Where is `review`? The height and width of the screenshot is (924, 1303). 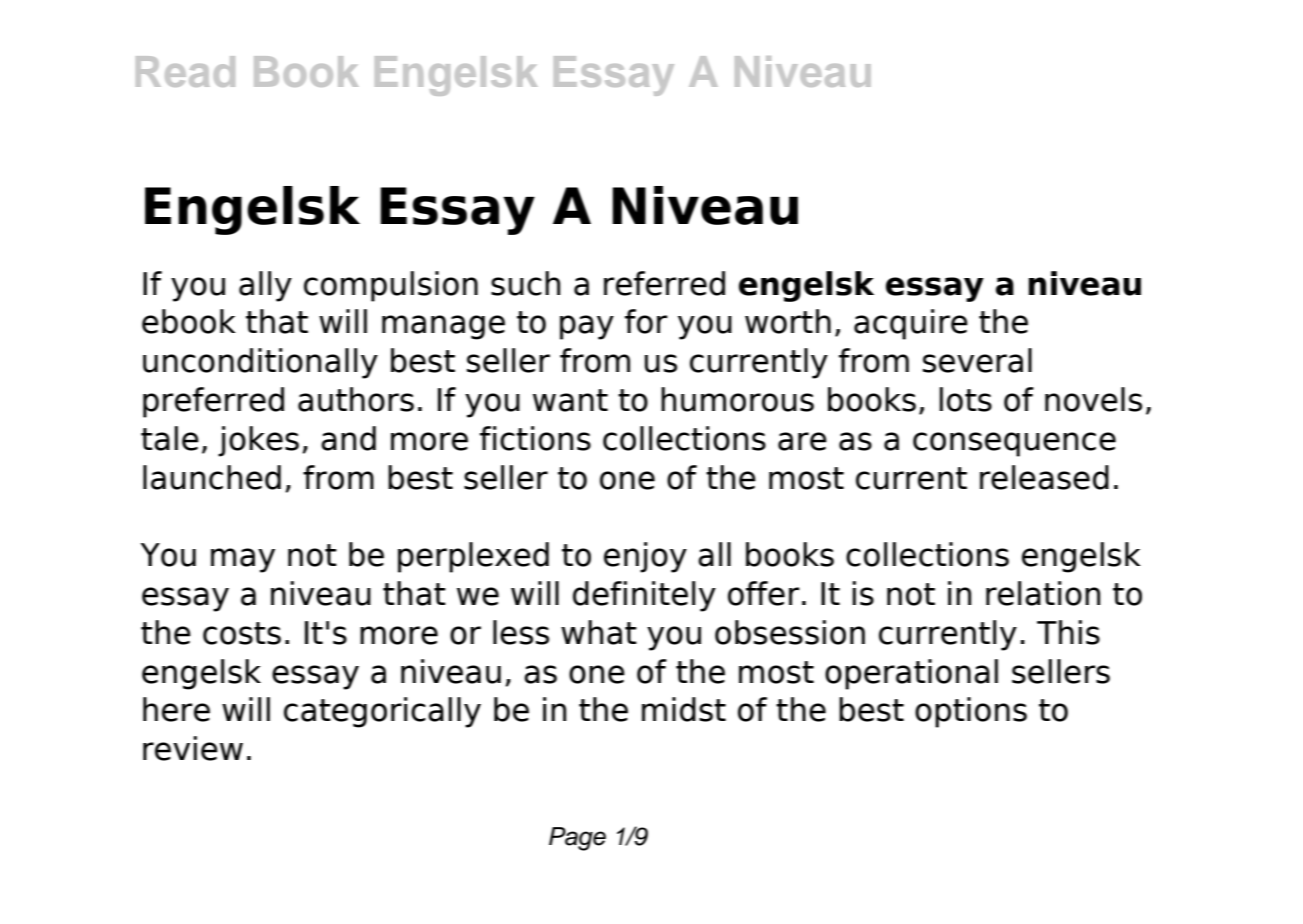
review is located at coordinates (193, 748).
